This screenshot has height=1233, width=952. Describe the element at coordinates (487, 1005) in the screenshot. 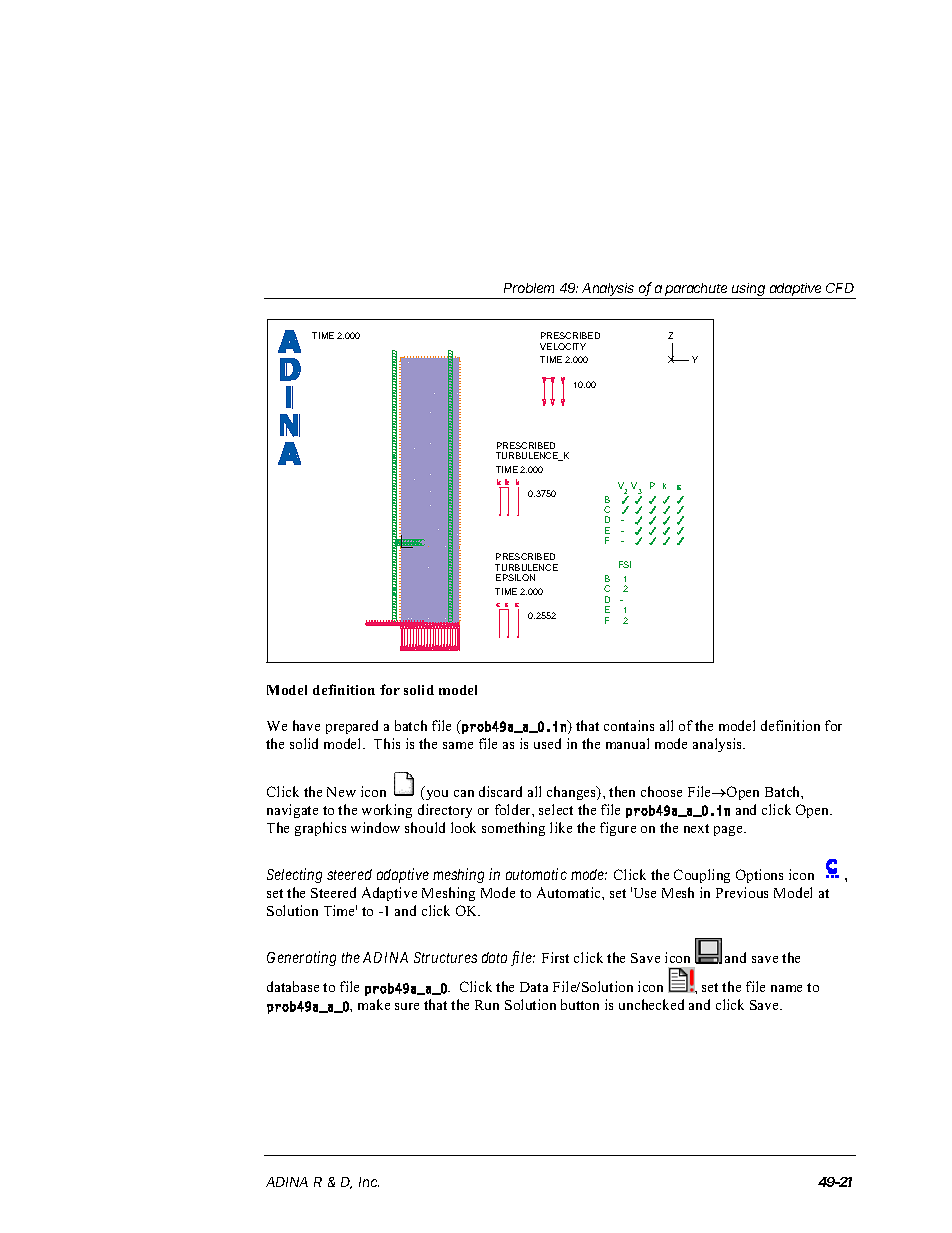

I see `Run` at that location.
